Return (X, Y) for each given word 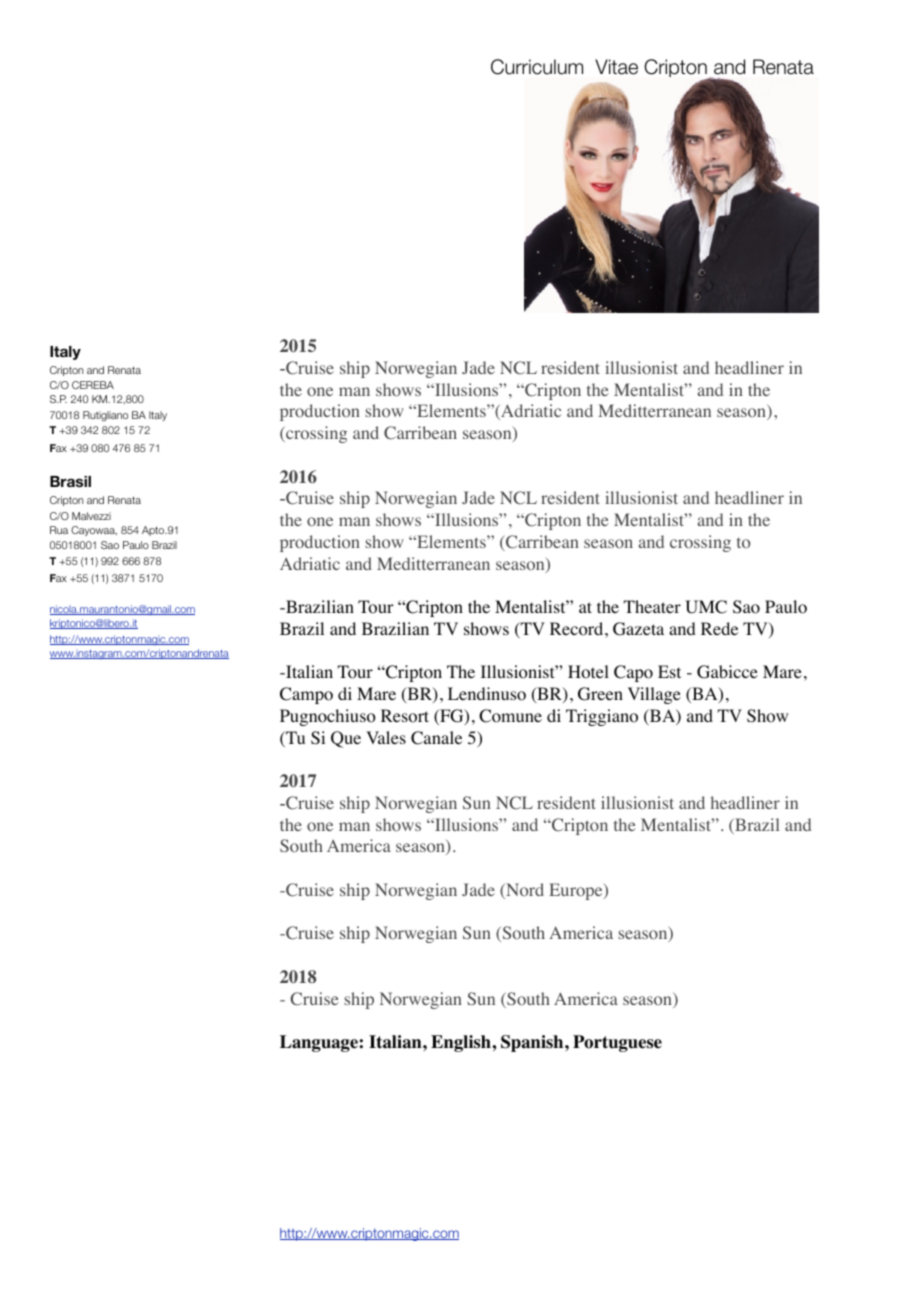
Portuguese (617, 1043)
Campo (306, 695)
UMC (706, 607)
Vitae (616, 67)
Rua (59, 530)
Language (320, 1043)
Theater (652, 606)
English (462, 1043)
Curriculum (537, 67)
